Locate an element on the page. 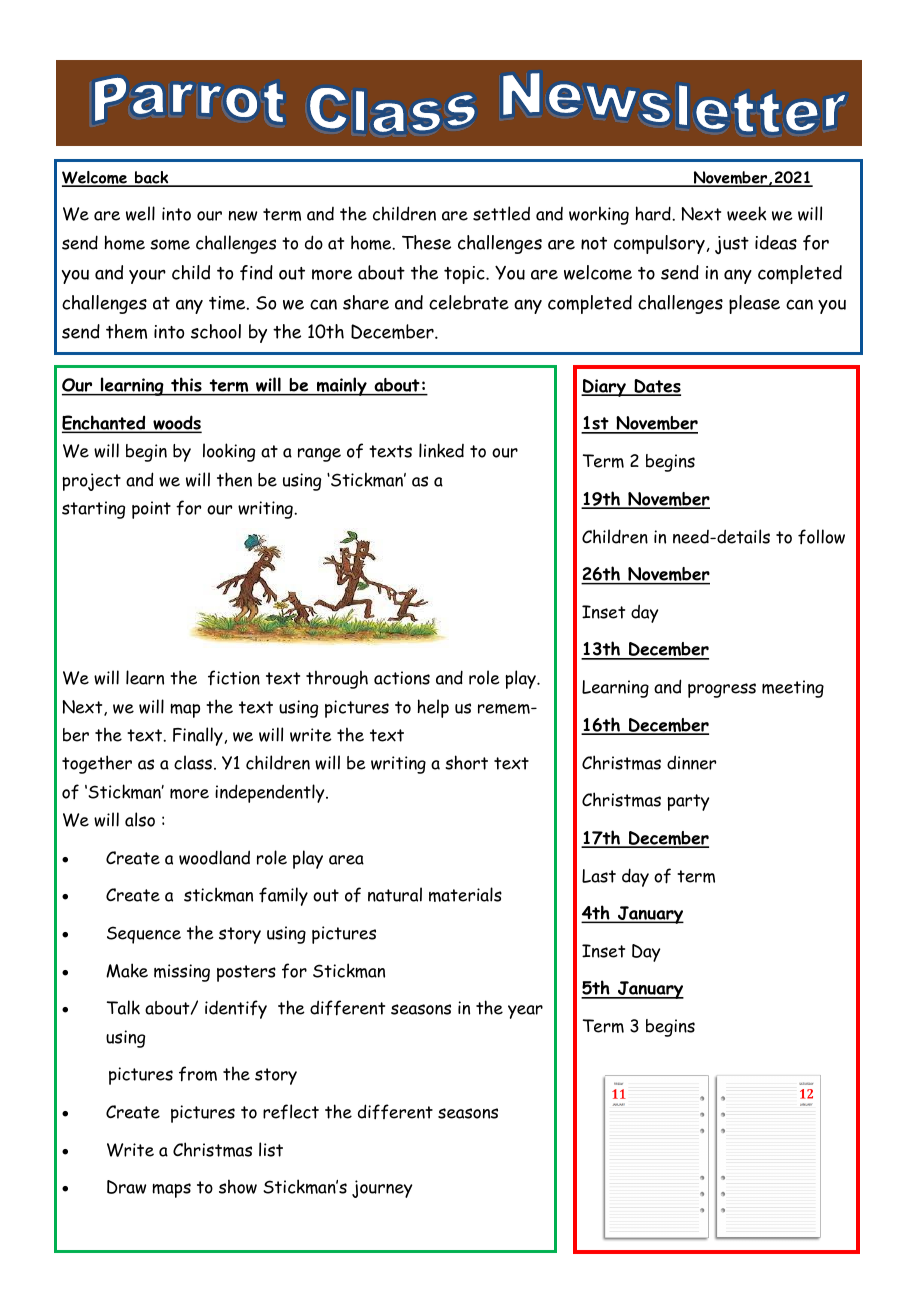  well is located at coordinates (140, 213).
